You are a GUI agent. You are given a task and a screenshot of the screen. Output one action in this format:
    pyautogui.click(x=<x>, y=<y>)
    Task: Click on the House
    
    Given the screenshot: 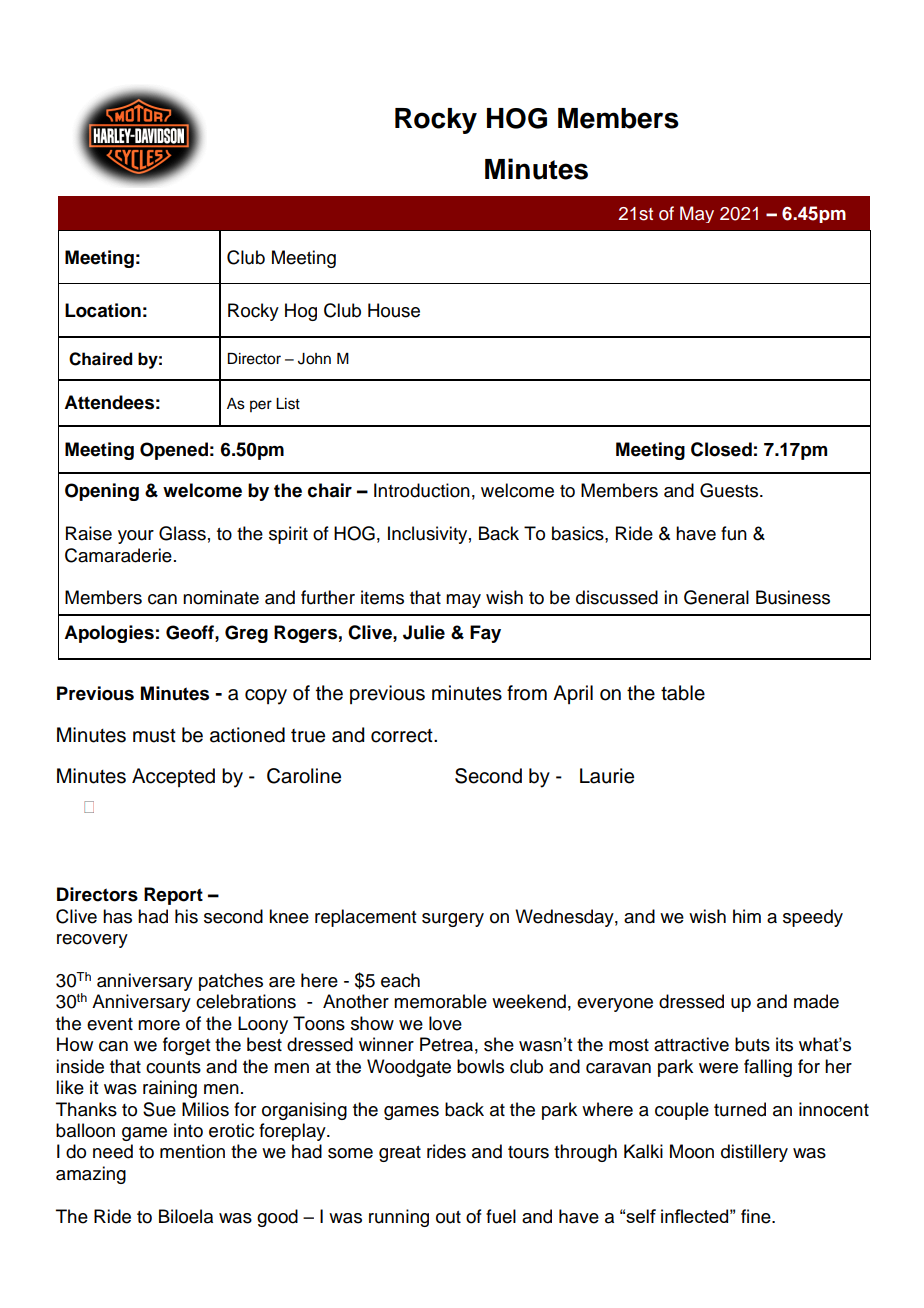 What is the action you would take?
    pyautogui.click(x=394, y=310)
